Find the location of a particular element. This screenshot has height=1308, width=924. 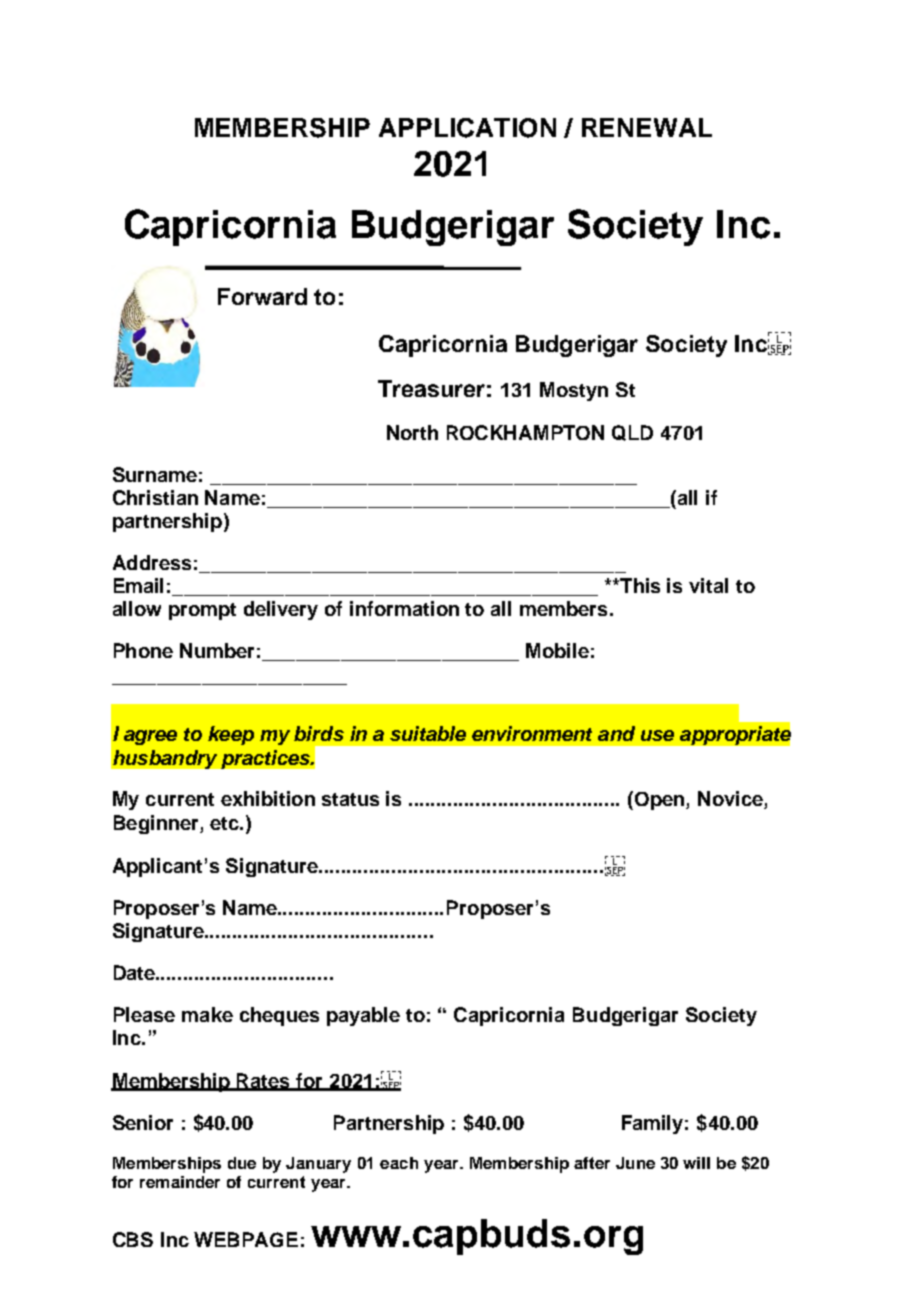

use is located at coordinates (657, 735).
